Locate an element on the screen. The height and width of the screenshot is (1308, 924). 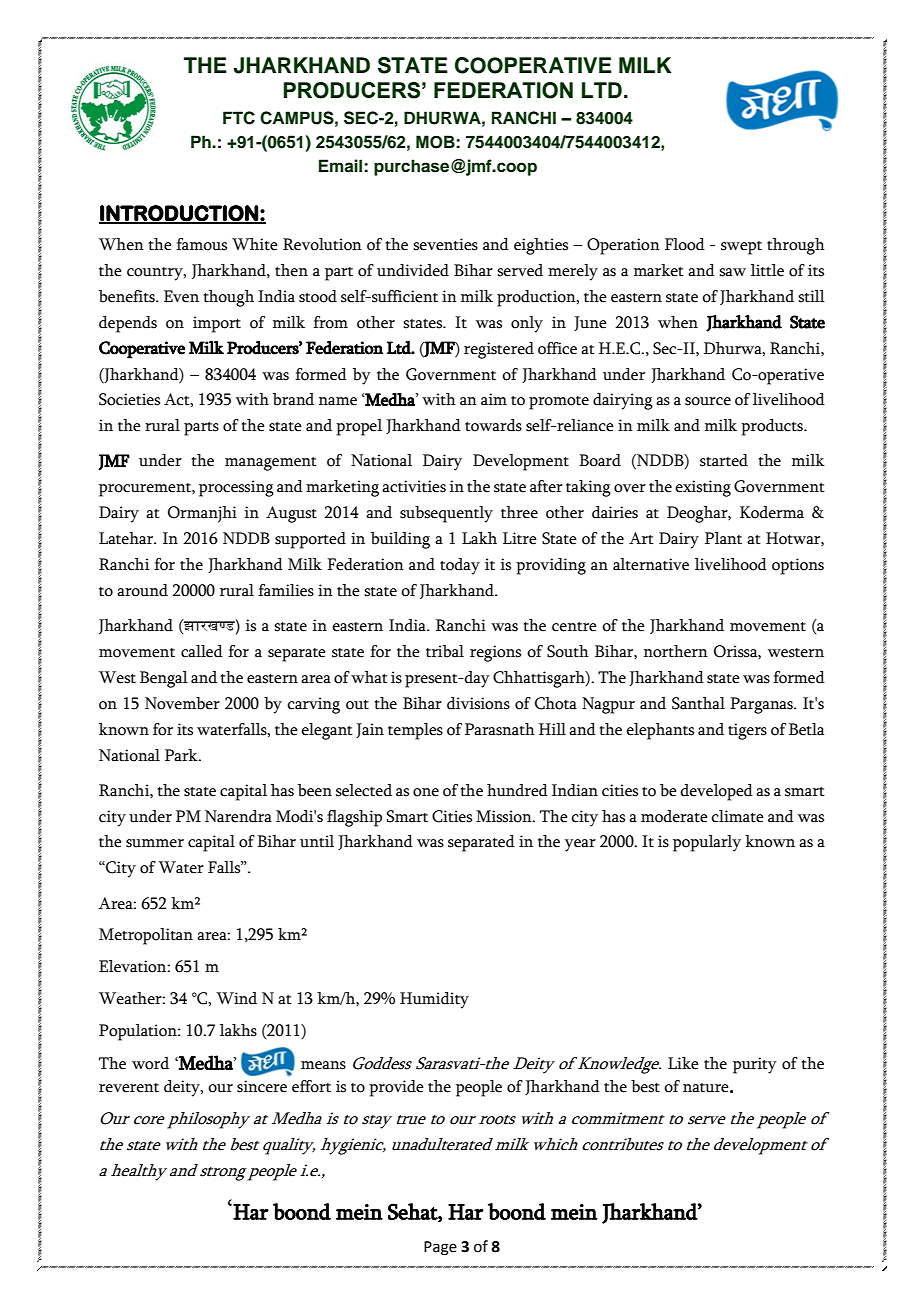
sincere is located at coordinates (262, 1086).
